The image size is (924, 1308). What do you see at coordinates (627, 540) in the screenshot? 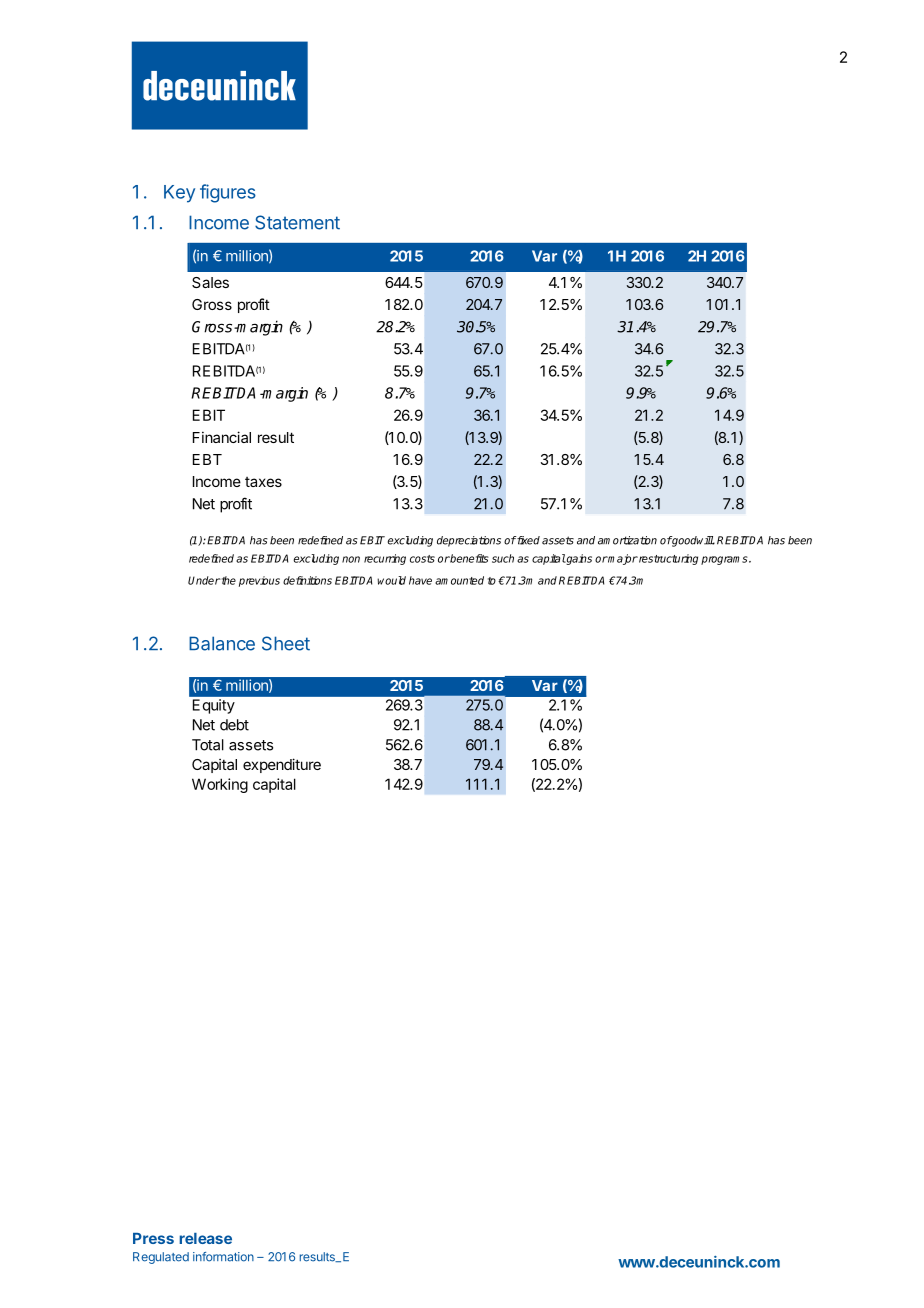
I see `amortization` at bounding box center [627, 540].
